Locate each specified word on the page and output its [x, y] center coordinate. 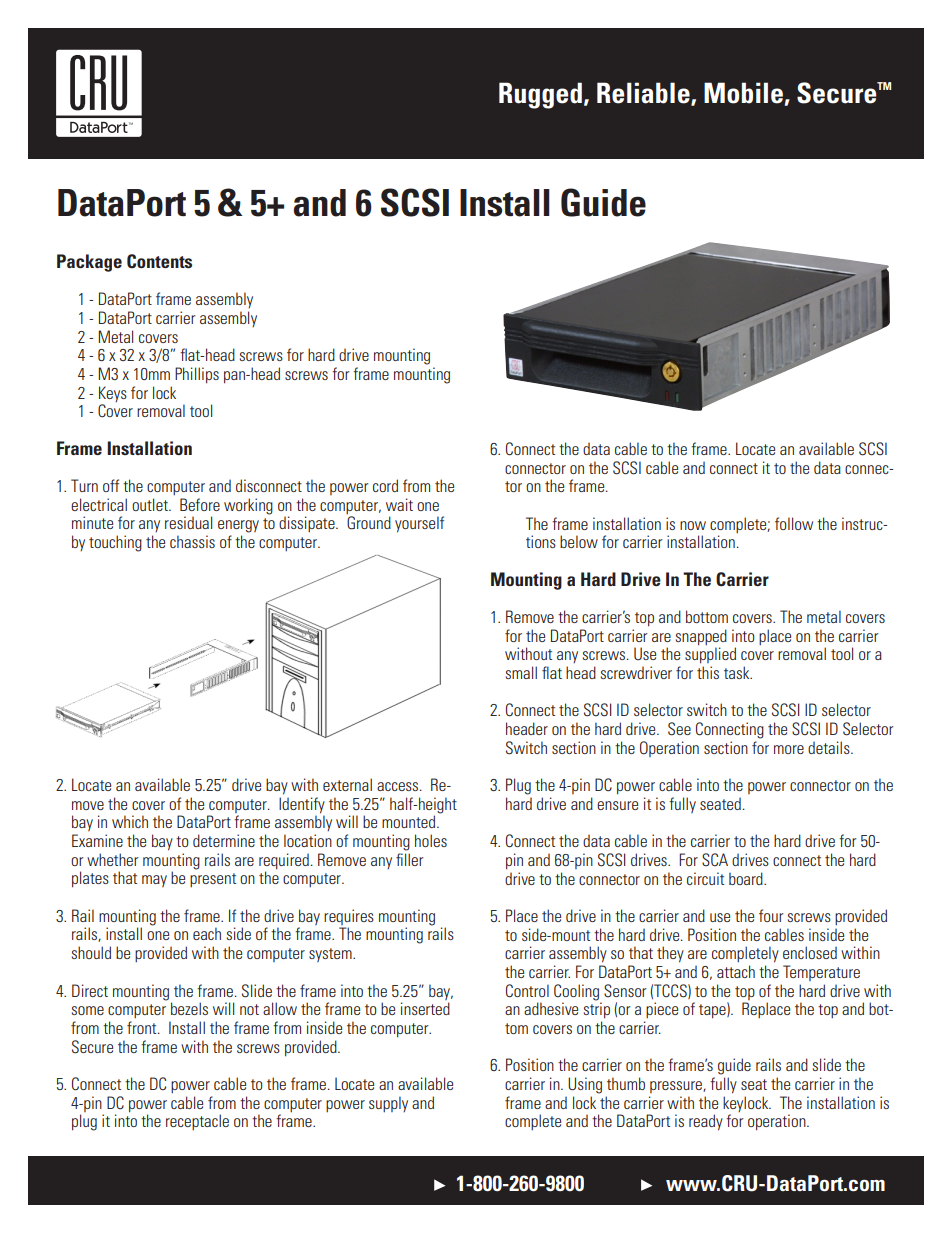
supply [388, 1104]
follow [794, 523]
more [789, 749]
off [111, 485]
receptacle [197, 1122]
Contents [159, 261]
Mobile [743, 93]
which [130, 821]
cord [385, 485]
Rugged [540, 95]
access [399, 786]
